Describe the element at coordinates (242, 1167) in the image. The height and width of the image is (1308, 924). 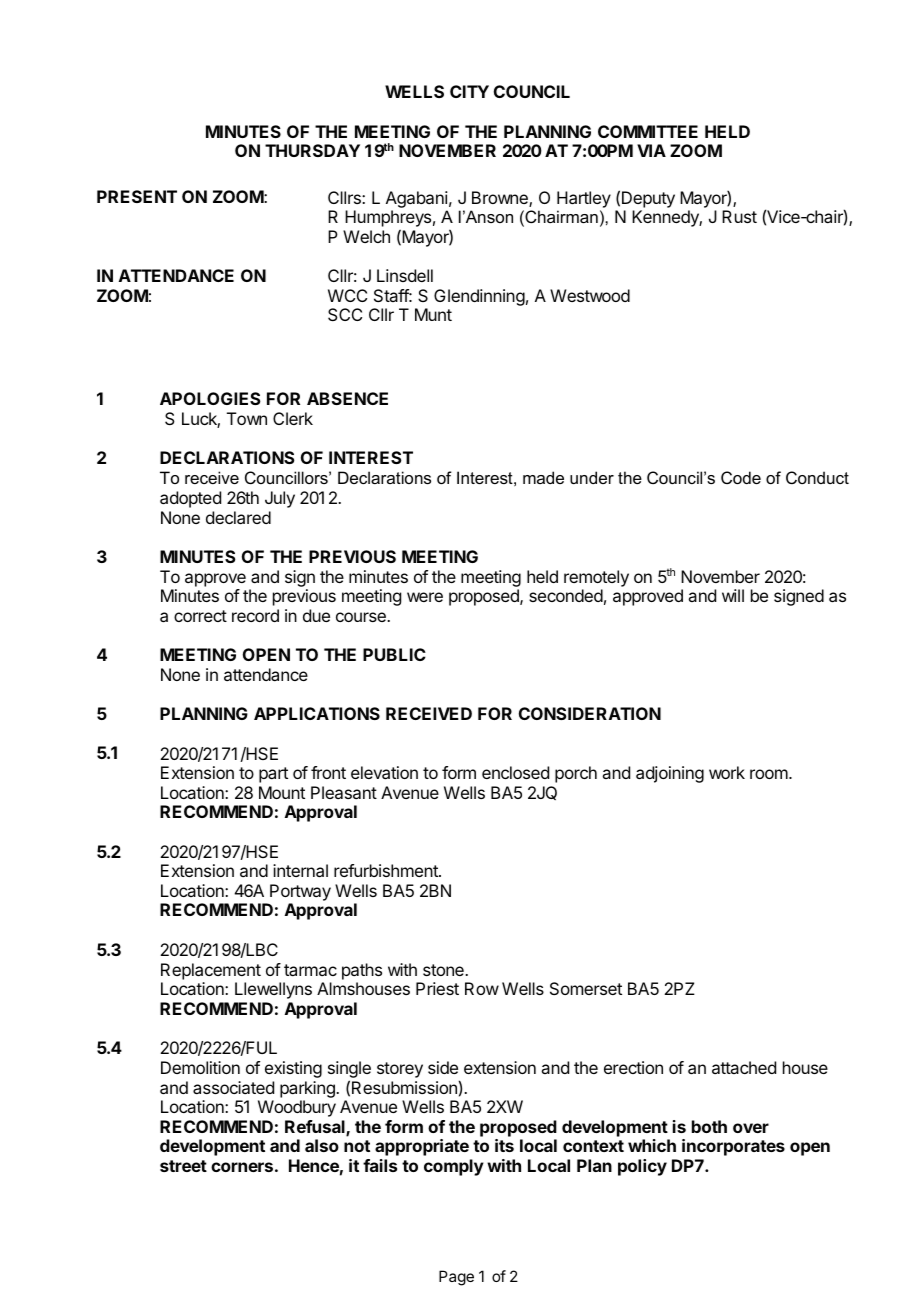
I see `corners` at that location.
